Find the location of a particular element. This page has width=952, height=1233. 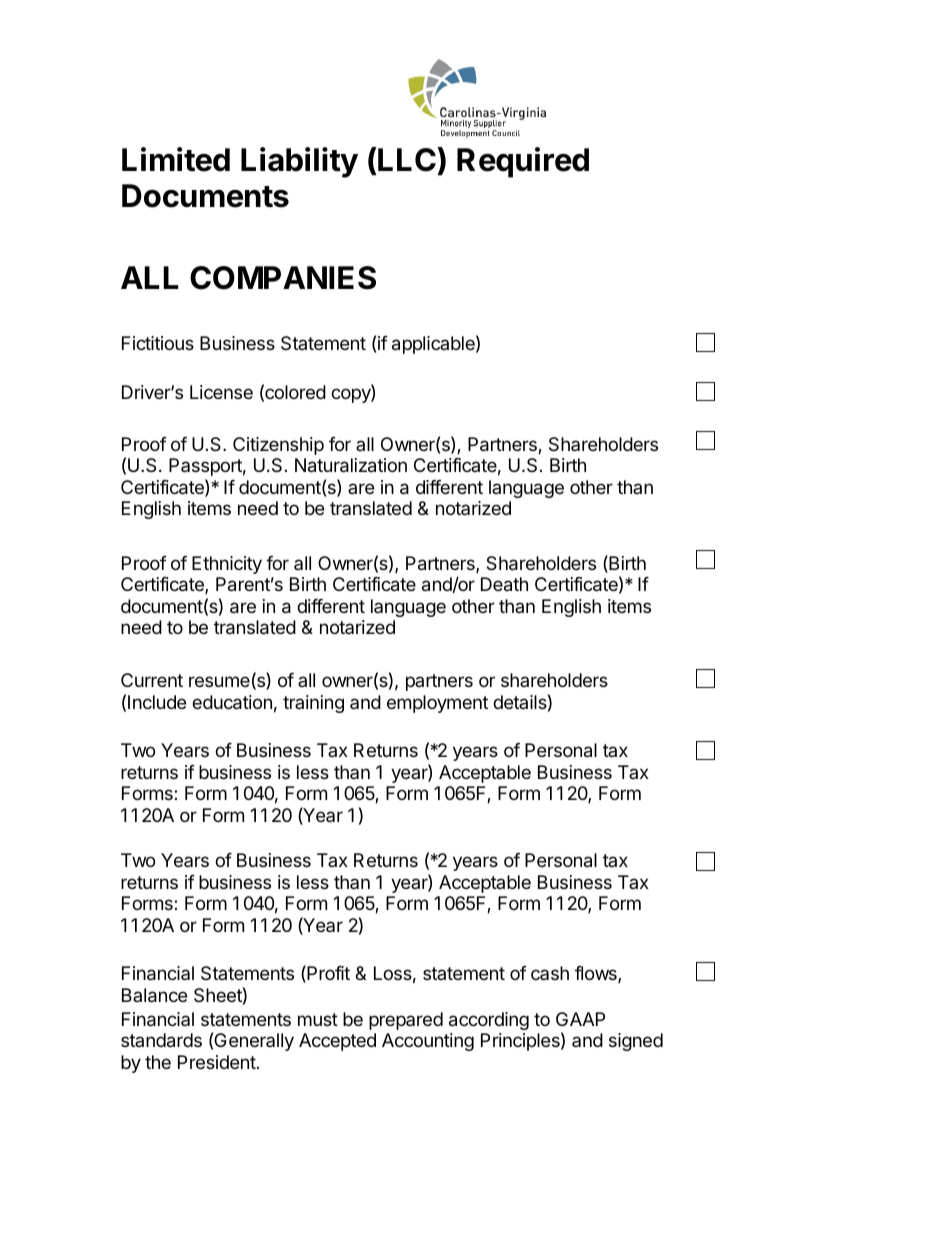

Ethnicity is located at coordinates (227, 565).
